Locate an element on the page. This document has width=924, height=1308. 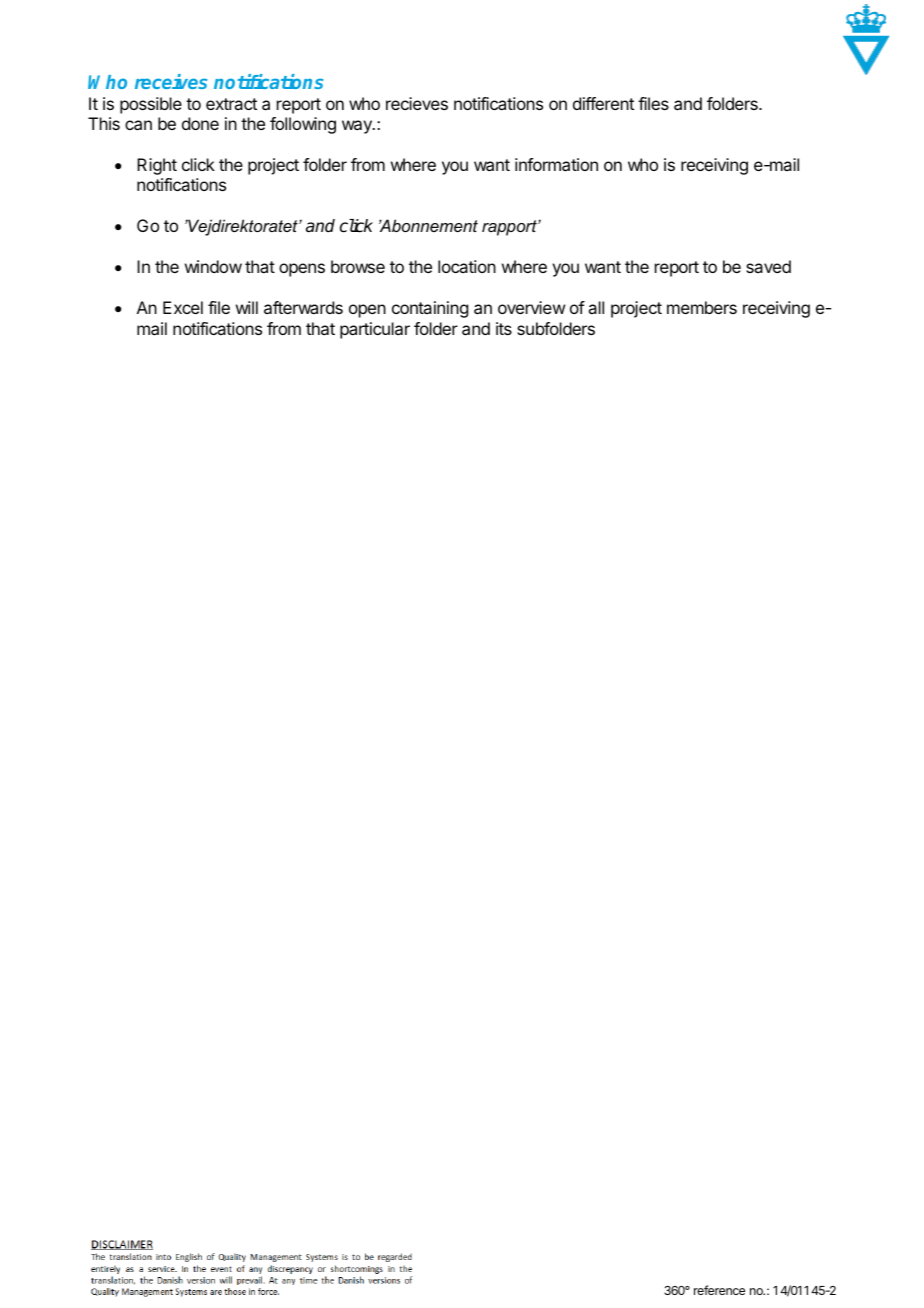
all is located at coordinates (596, 307).
